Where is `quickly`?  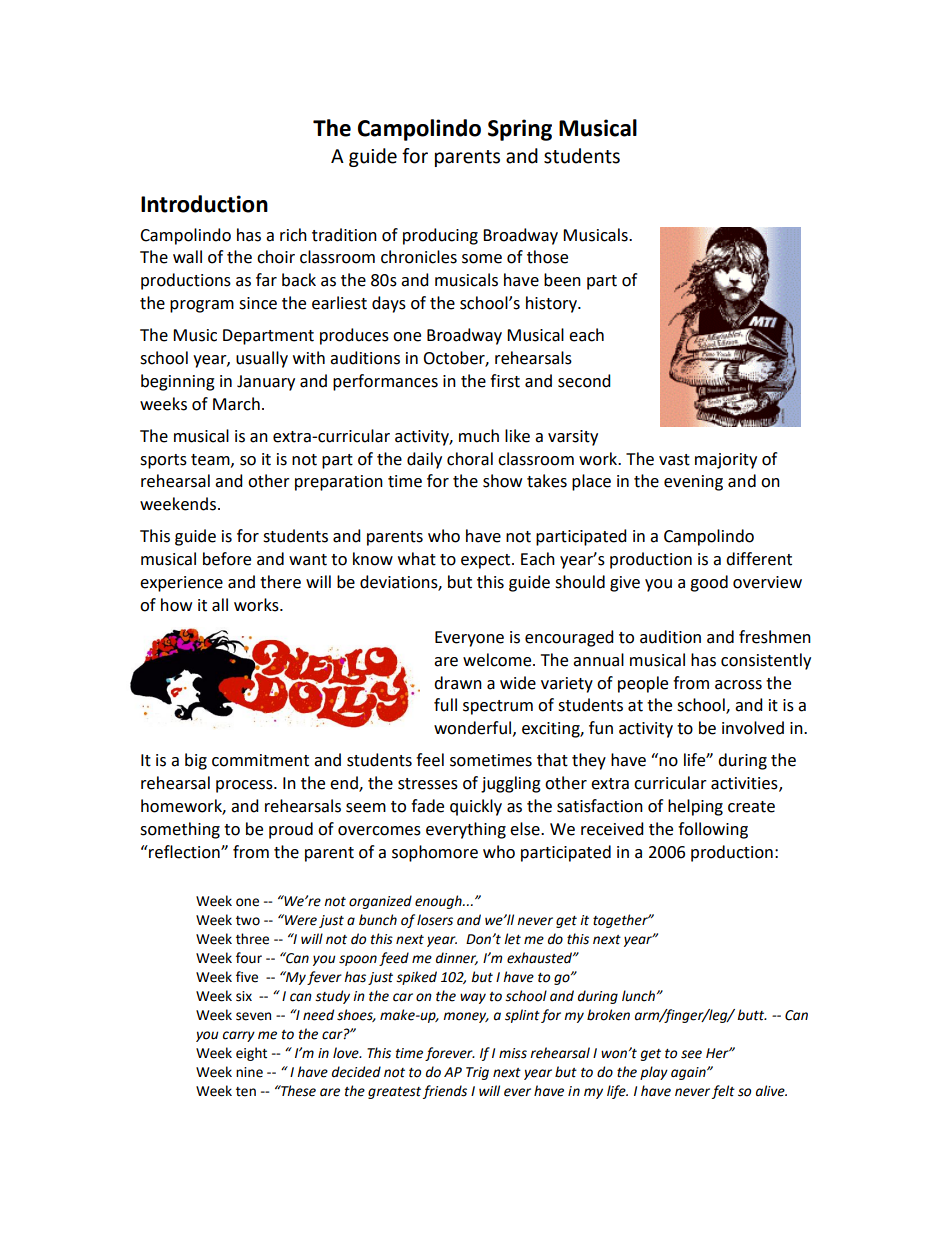
quickly is located at coordinates (476, 807).
